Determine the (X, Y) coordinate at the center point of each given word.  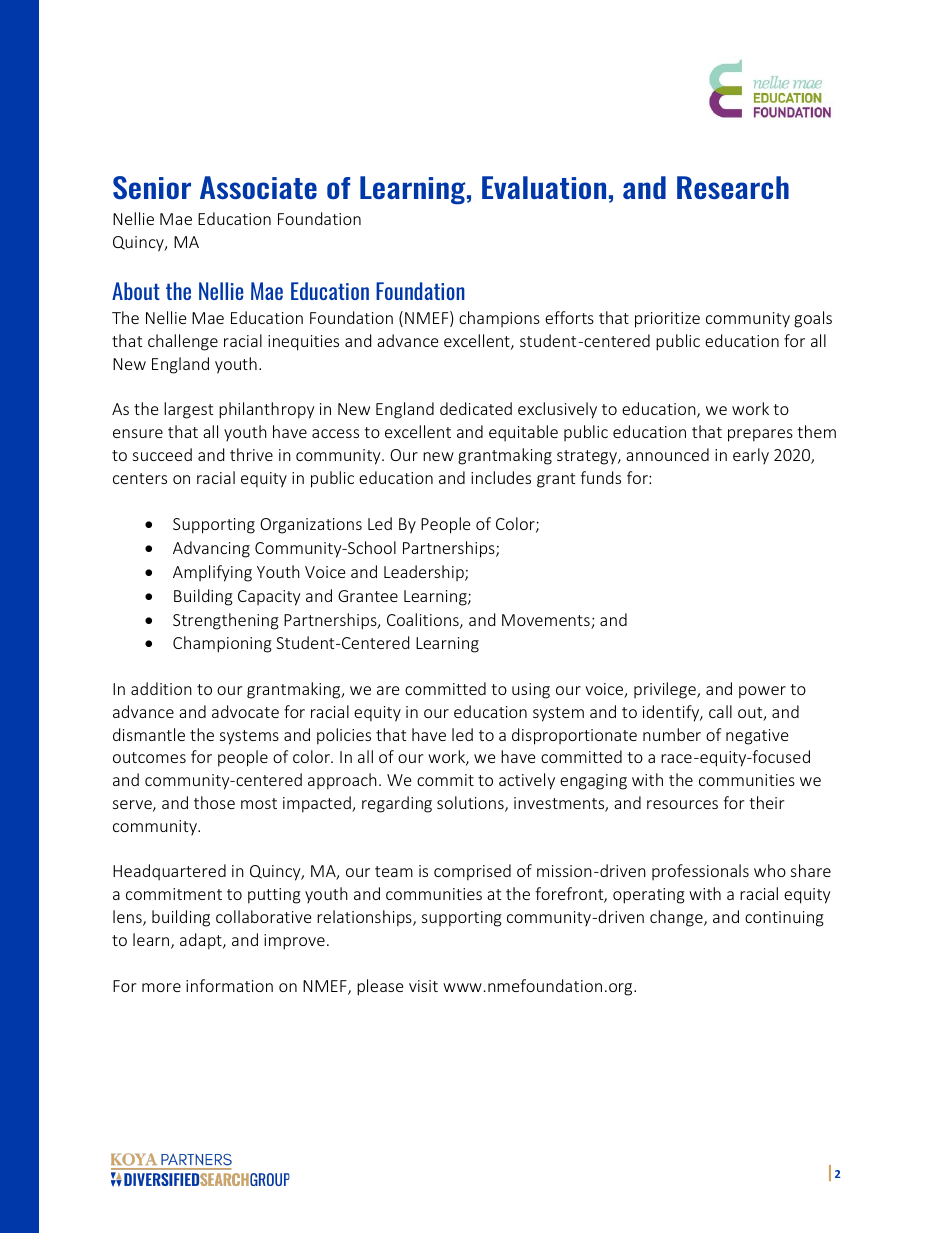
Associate (258, 187)
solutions (471, 804)
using (531, 691)
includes (501, 477)
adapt (202, 941)
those (214, 802)
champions (499, 319)
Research (733, 187)
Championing (222, 644)
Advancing (211, 549)
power (762, 692)
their (766, 802)
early (751, 456)
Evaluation (544, 187)
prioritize (667, 320)
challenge (183, 342)
